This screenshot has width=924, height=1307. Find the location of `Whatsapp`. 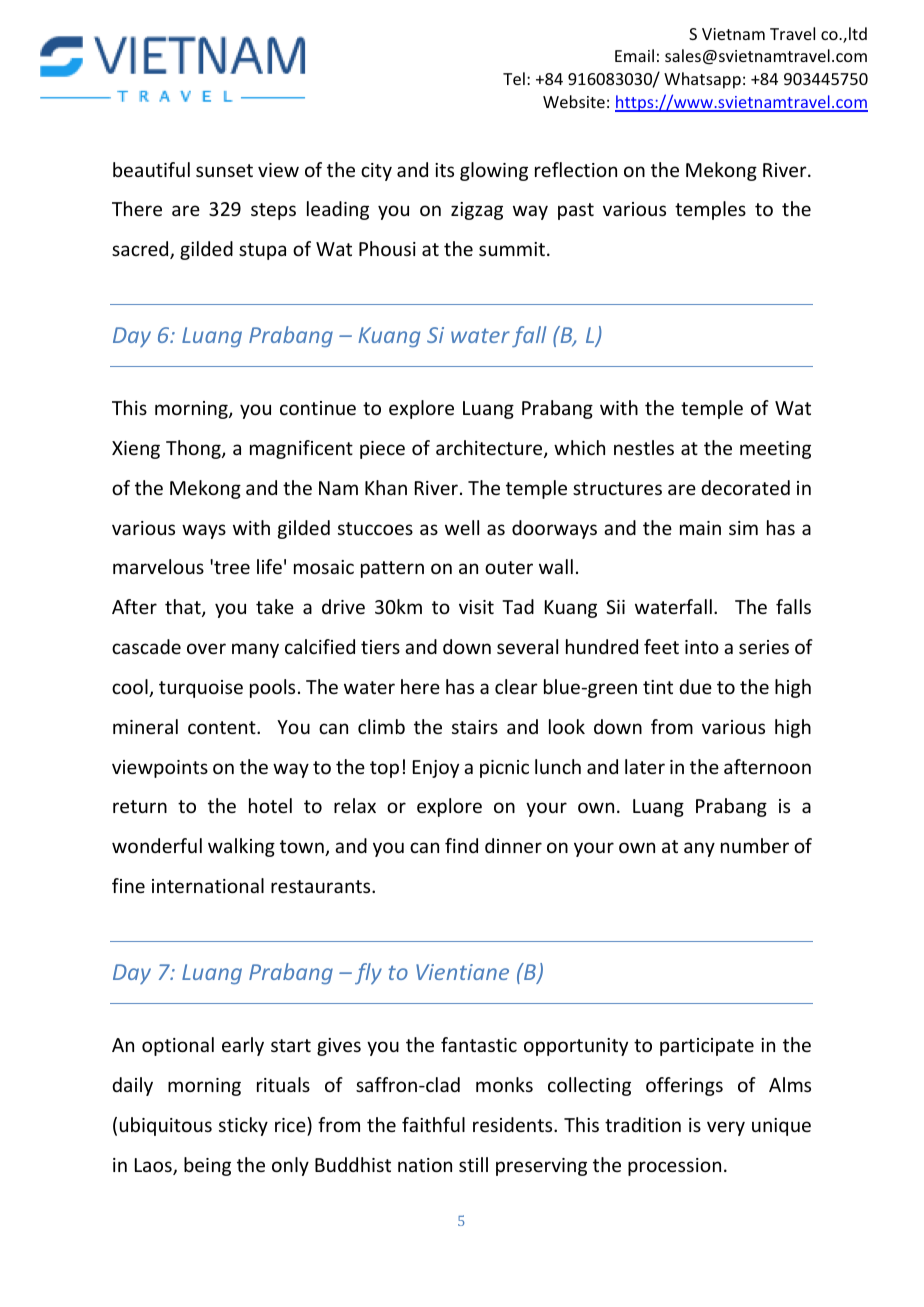

Whatsapp is located at coordinates (702, 80).
